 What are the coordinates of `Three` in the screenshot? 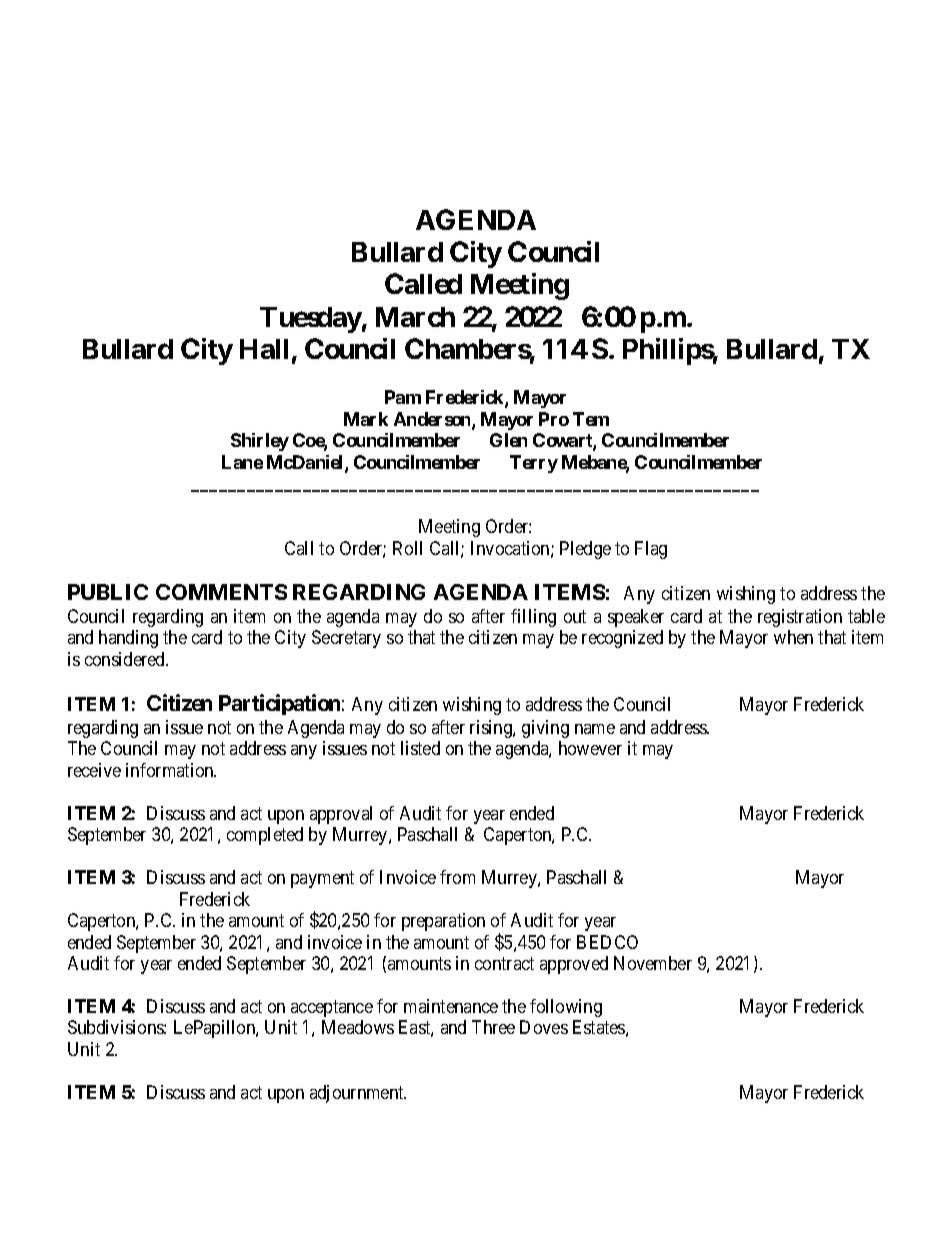 It's located at (493, 1027).
